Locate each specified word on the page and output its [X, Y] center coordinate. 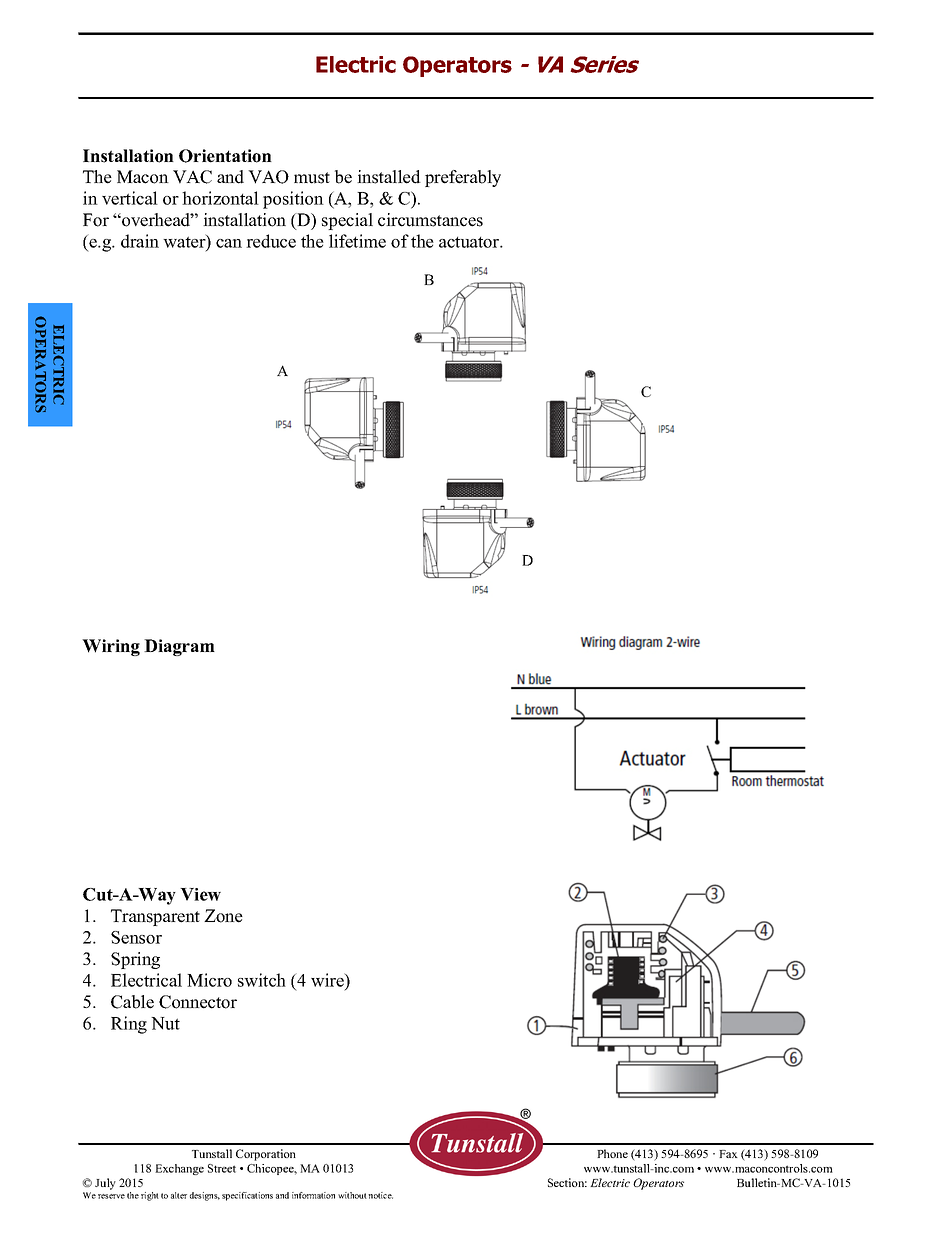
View [200, 894]
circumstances [430, 220]
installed [389, 177]
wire [328, 980]
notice [380, 1195]
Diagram [179, 647]
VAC [192, 177]
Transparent [155, 917]
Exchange [179, 1169]
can [229, 243]
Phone [612, 1153]
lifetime [357, 241]
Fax [728, 1154]
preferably [463, 178]
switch [262, 980]
